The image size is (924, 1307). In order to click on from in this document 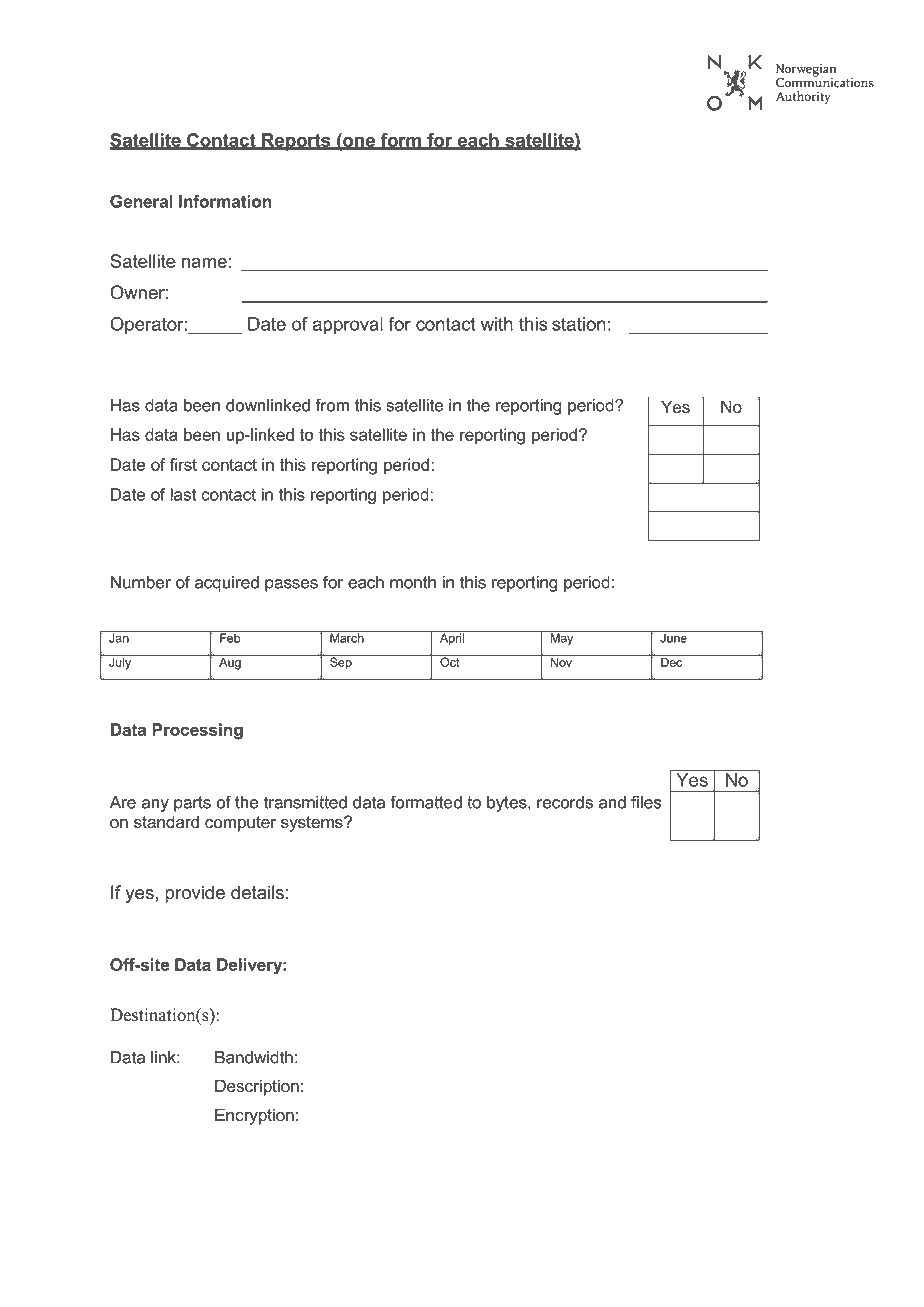, I will do `click(332, 405)`.
